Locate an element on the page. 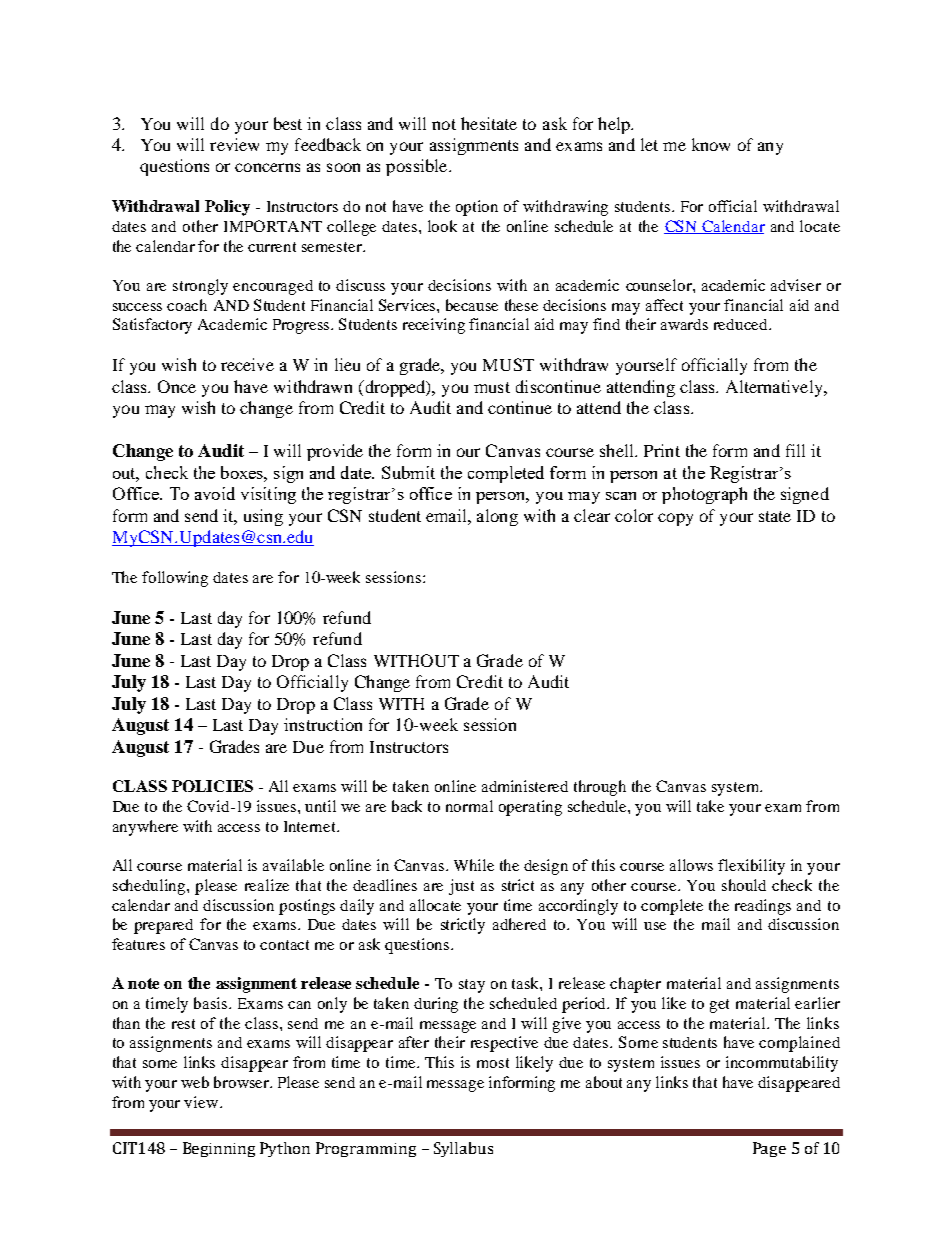 The image size is (952, 1233). hesitate is located at coordinates (489, 123).
